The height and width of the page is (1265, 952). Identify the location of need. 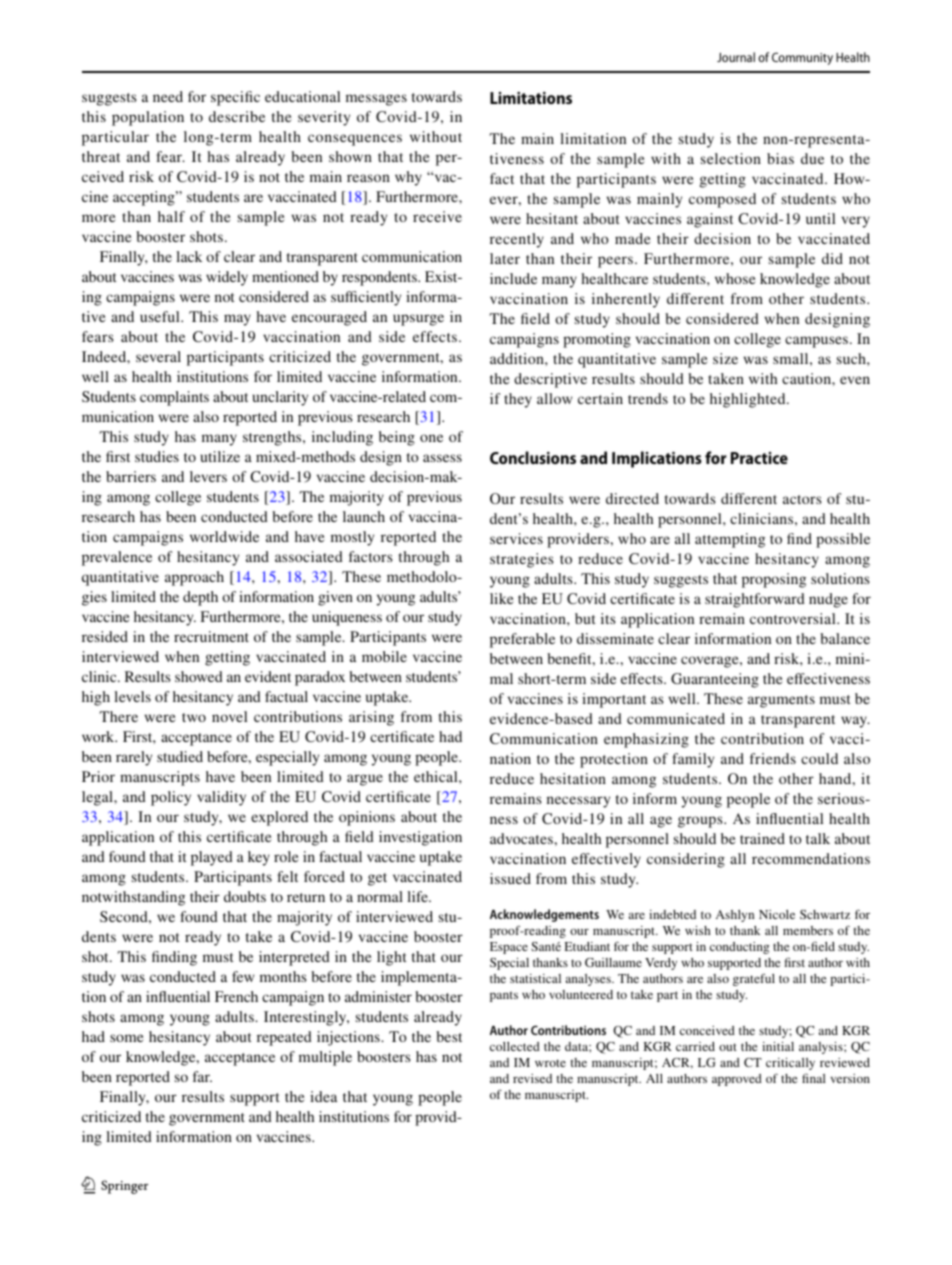
(168, 96).
